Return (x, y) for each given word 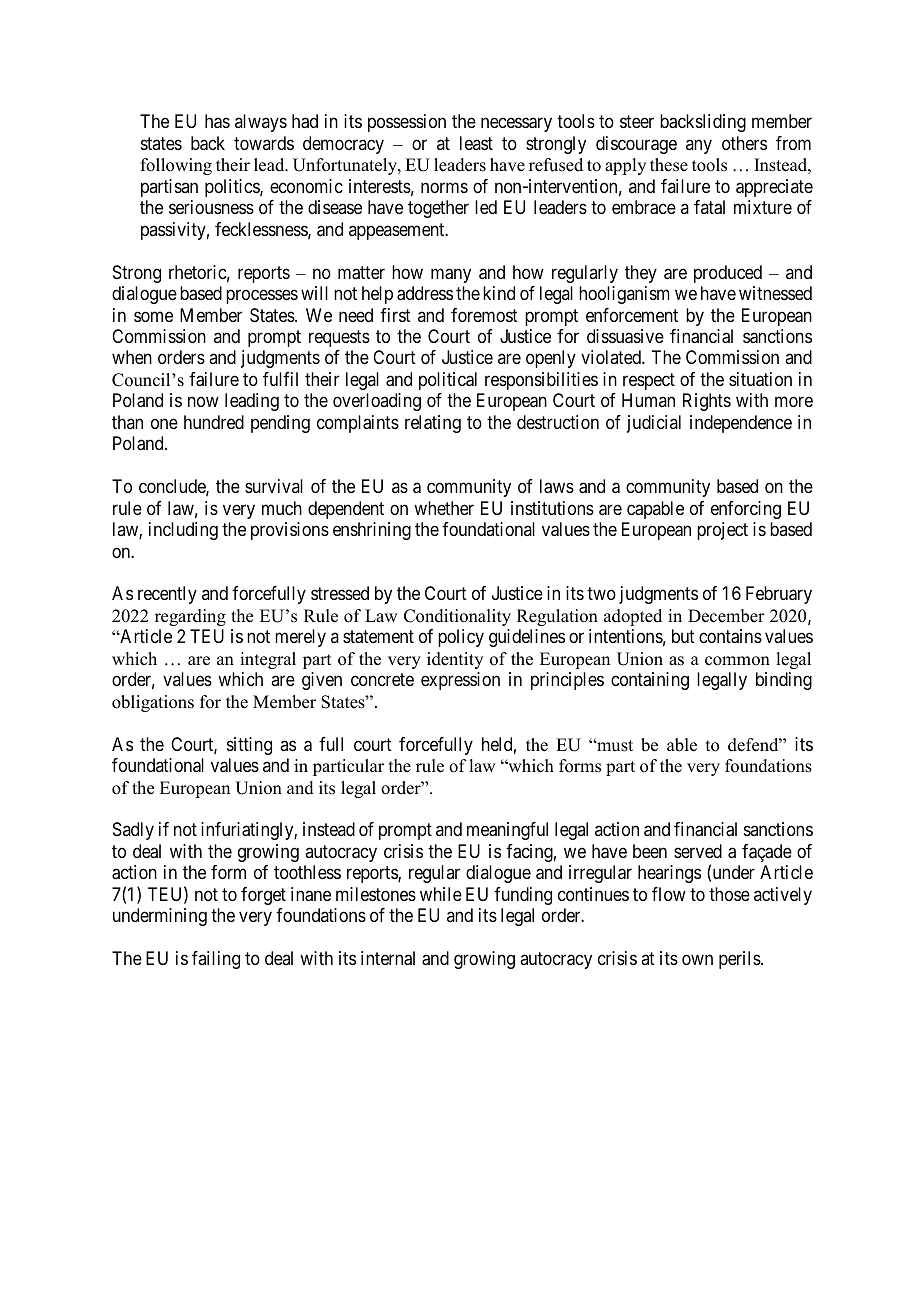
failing (216, 960)
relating (433, 424)
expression (460, 681)
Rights (707, 402)
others (744, 143)
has (217, 121)
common (737, 661)
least (476, 143)
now (203, 402)
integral (268, 660)
